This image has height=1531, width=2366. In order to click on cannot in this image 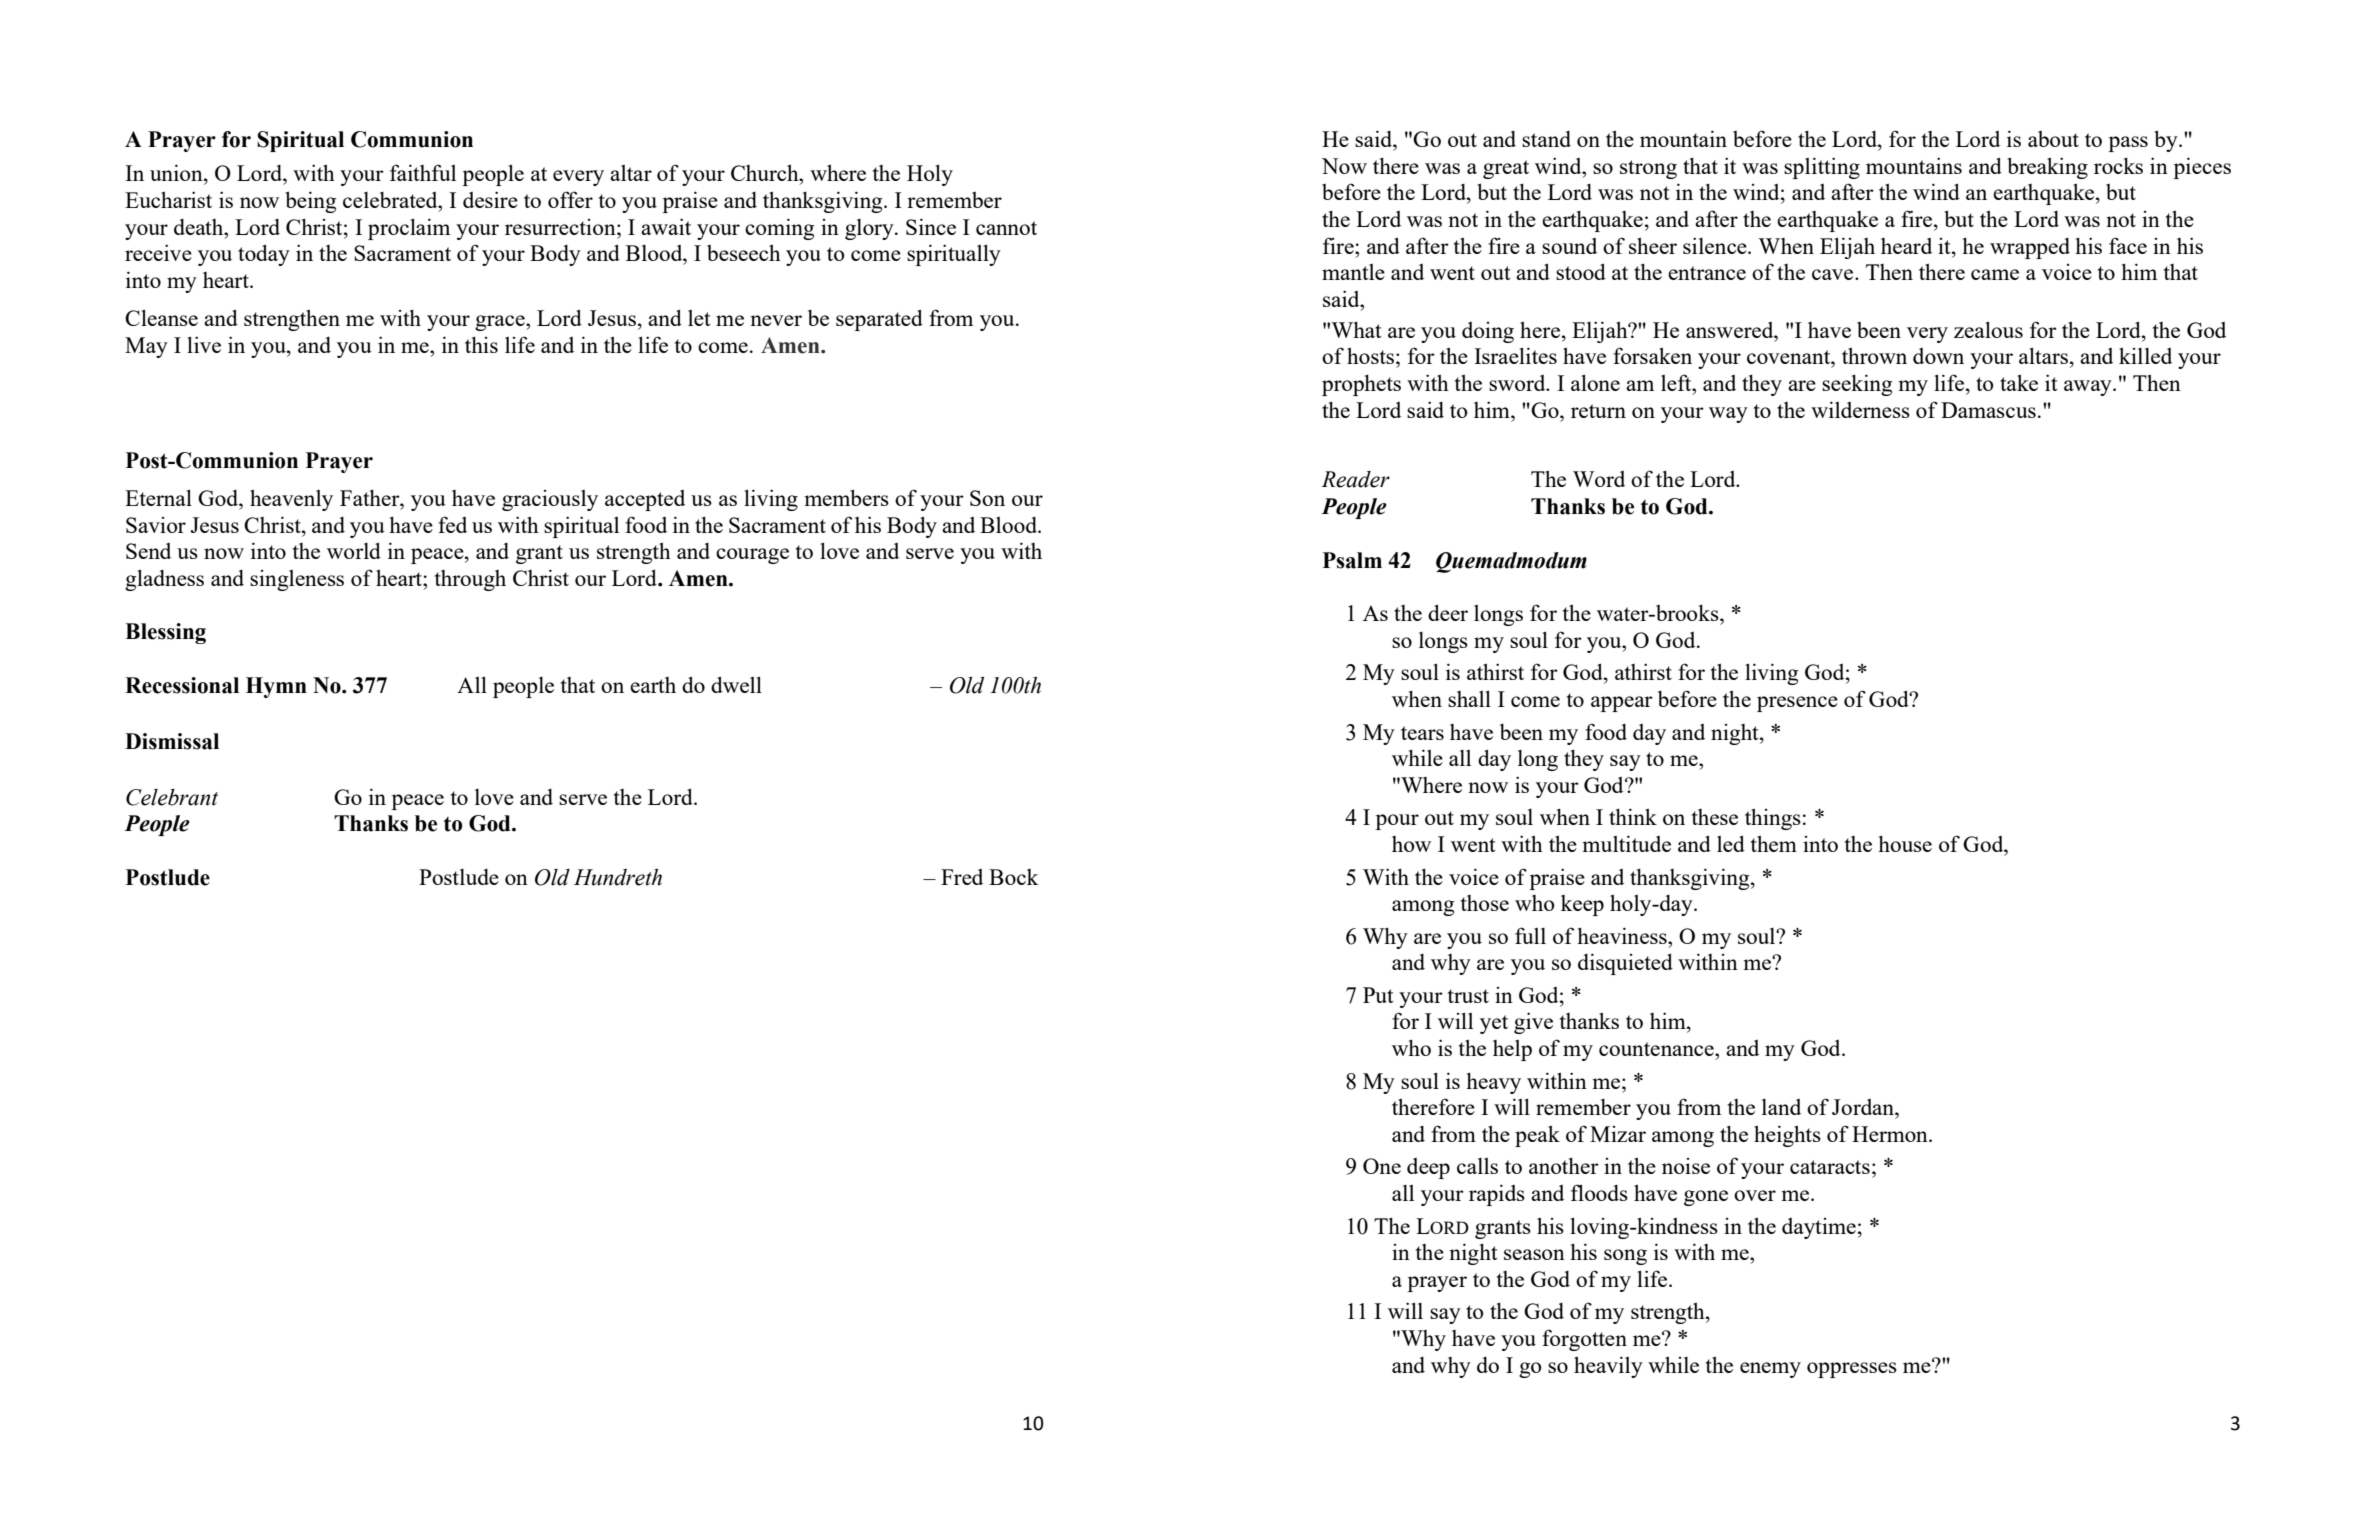, I will do `click(1006, 228)`.
